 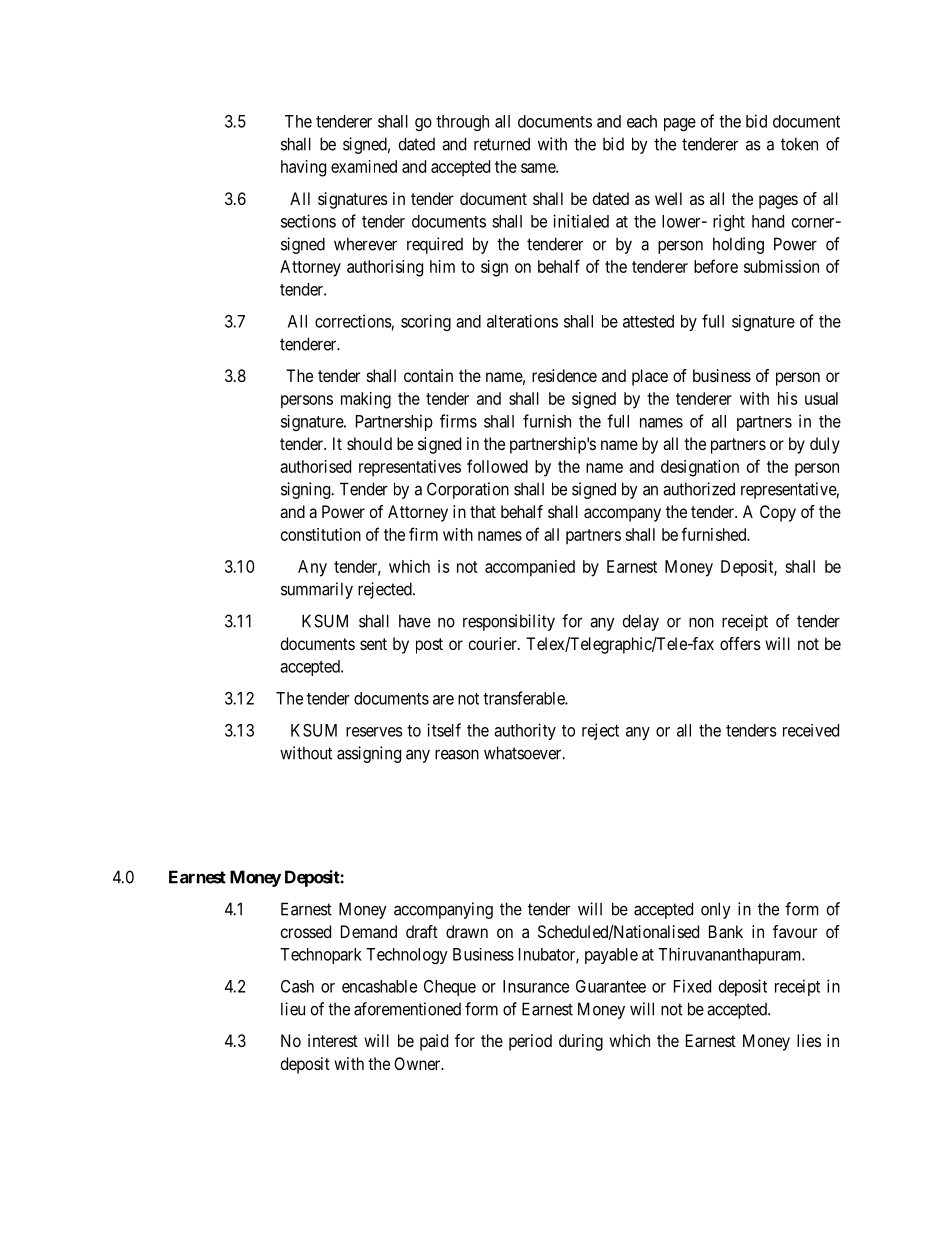 What do you see at coordinates (366, 400) in the document?
I see `making` at bounding box center [366, 400].
